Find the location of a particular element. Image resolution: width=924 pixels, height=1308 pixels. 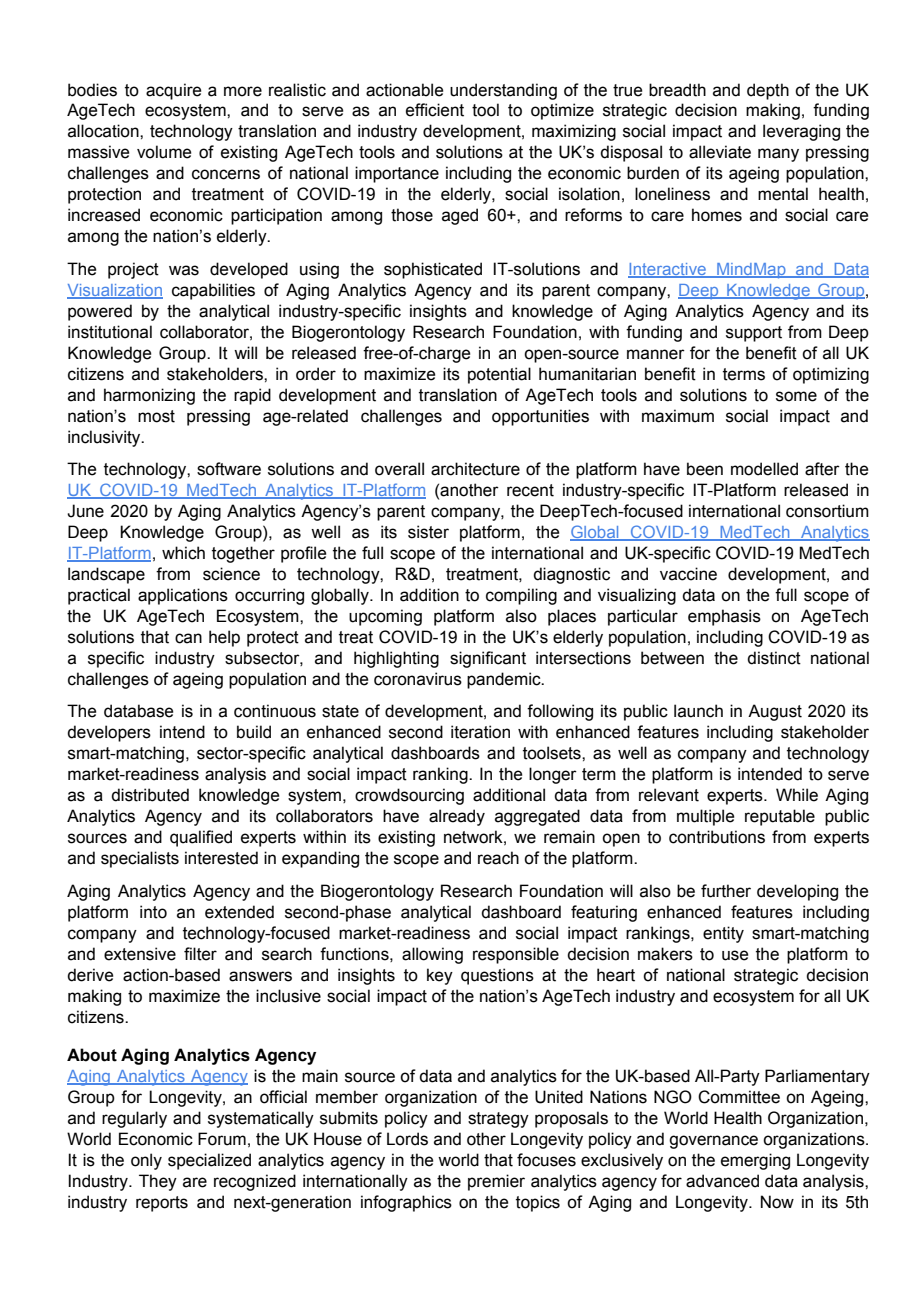

volume is located at coordinates (164, 152).
